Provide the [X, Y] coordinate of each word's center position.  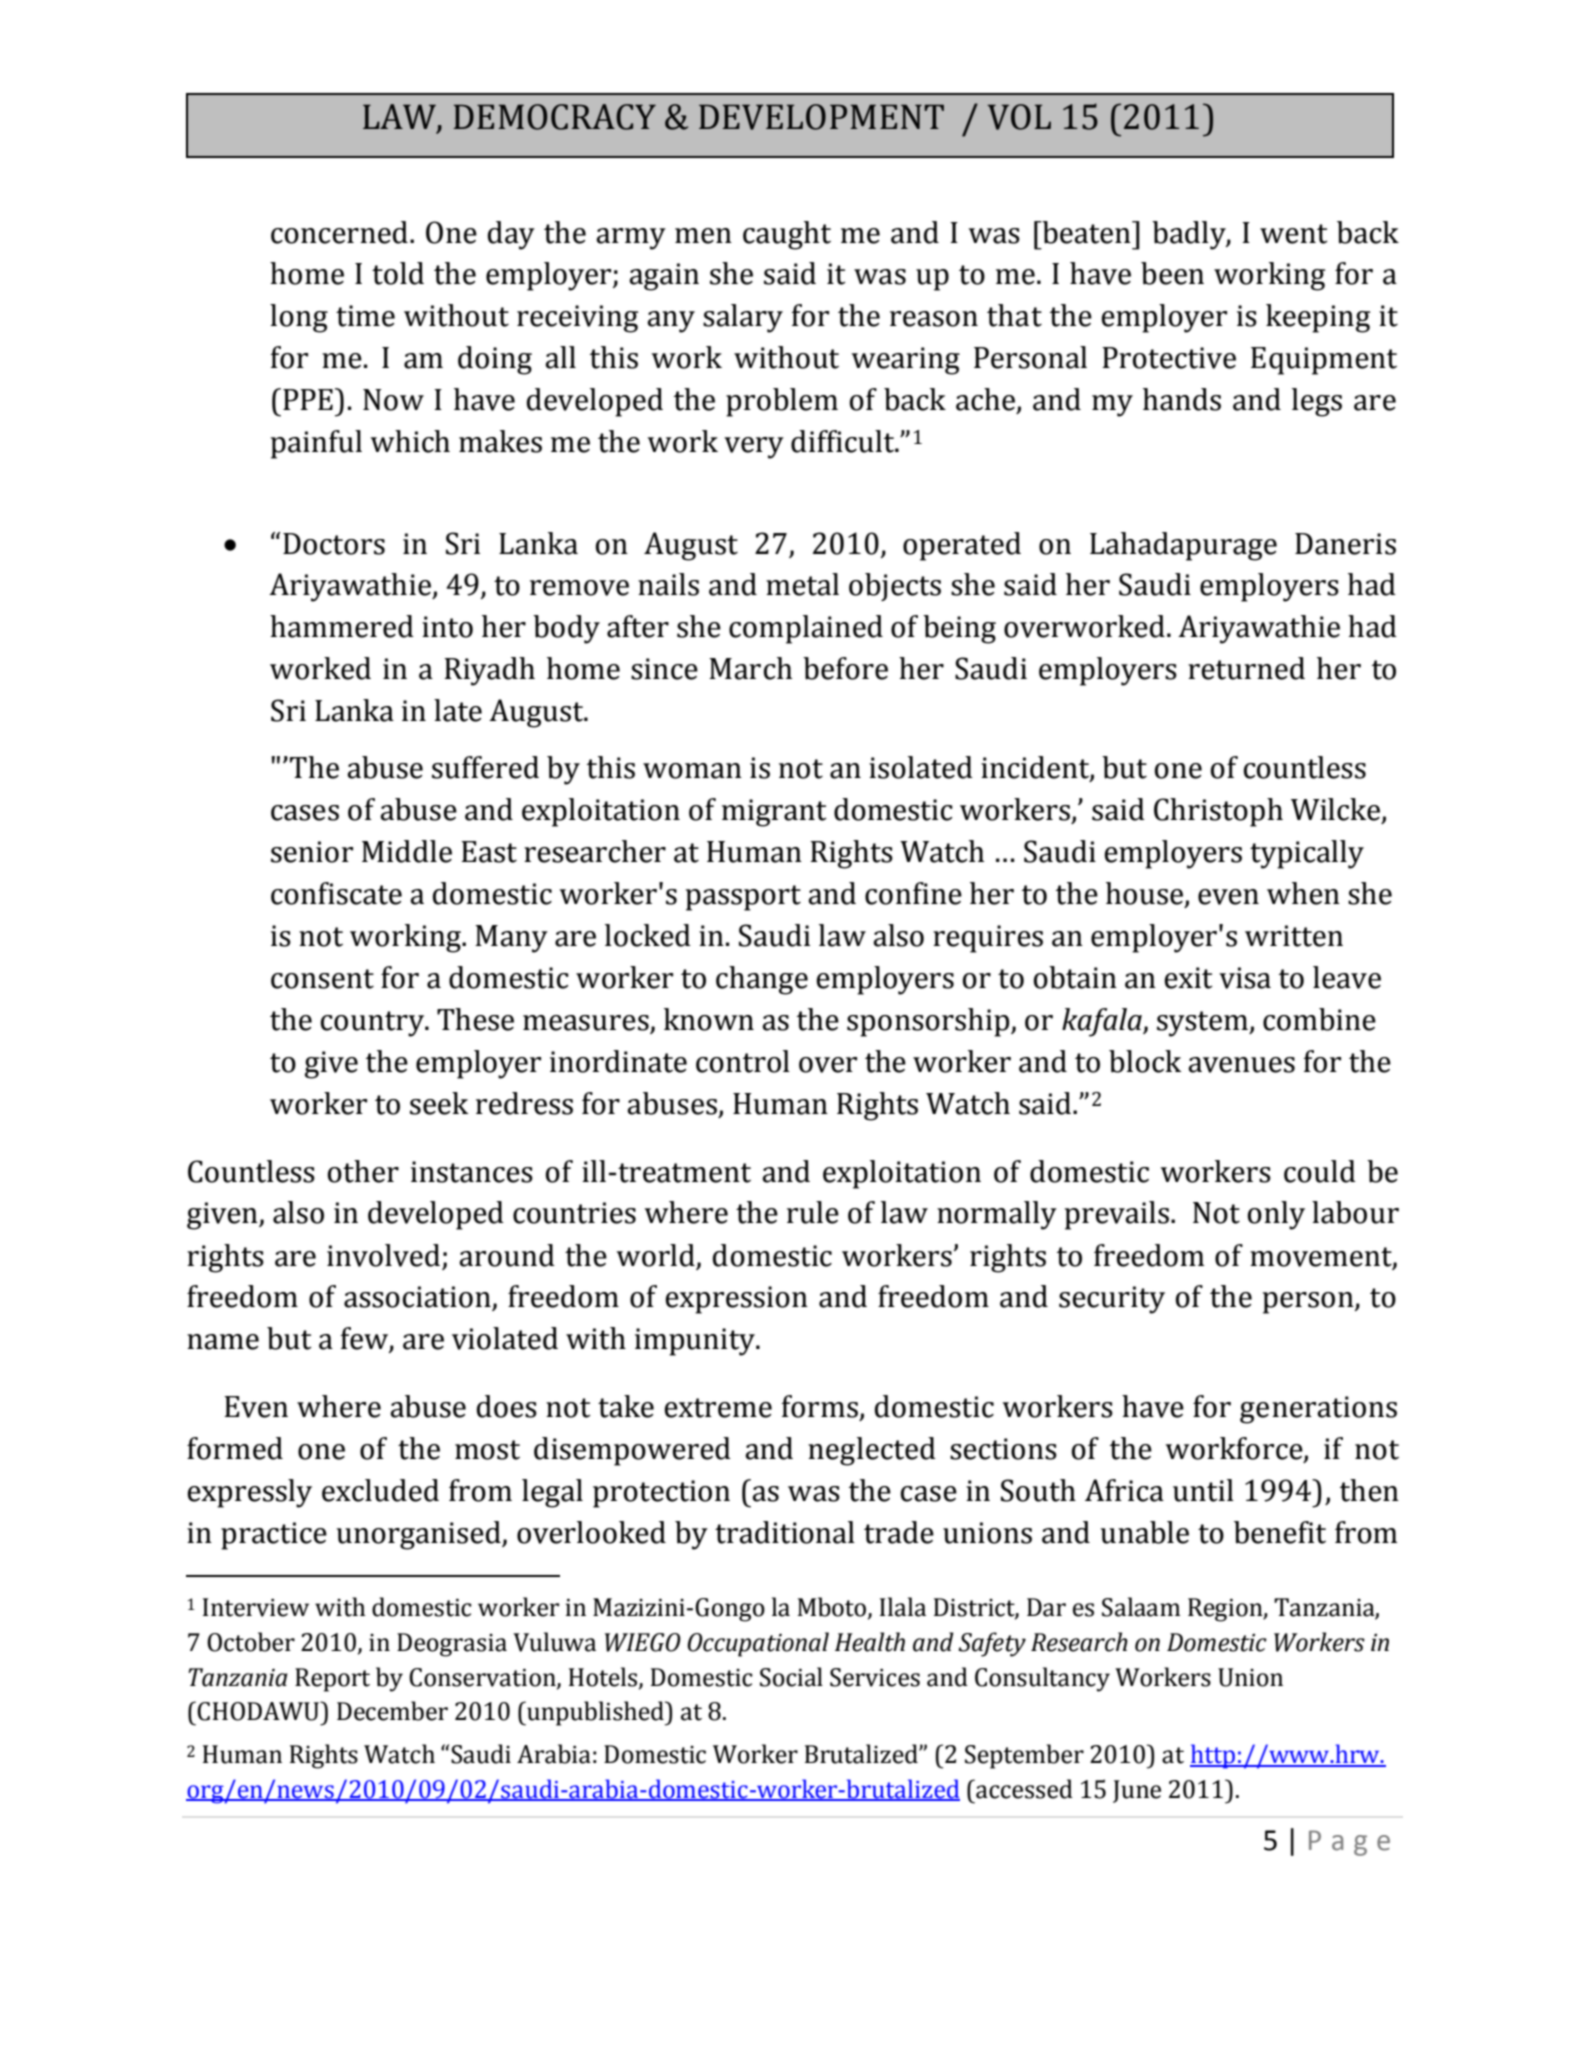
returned [1246, 668]
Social [791, 1677]
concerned [339, 232]
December [392, 1711]
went [1294, 234]
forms [819, 1406]
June [1137, 1791]
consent [322, 979]
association [418, 1298]
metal [802, 584]
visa [1245, 978]
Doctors [334, 544]
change [762, 980]
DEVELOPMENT [821, 117]
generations [1318, 1410]
